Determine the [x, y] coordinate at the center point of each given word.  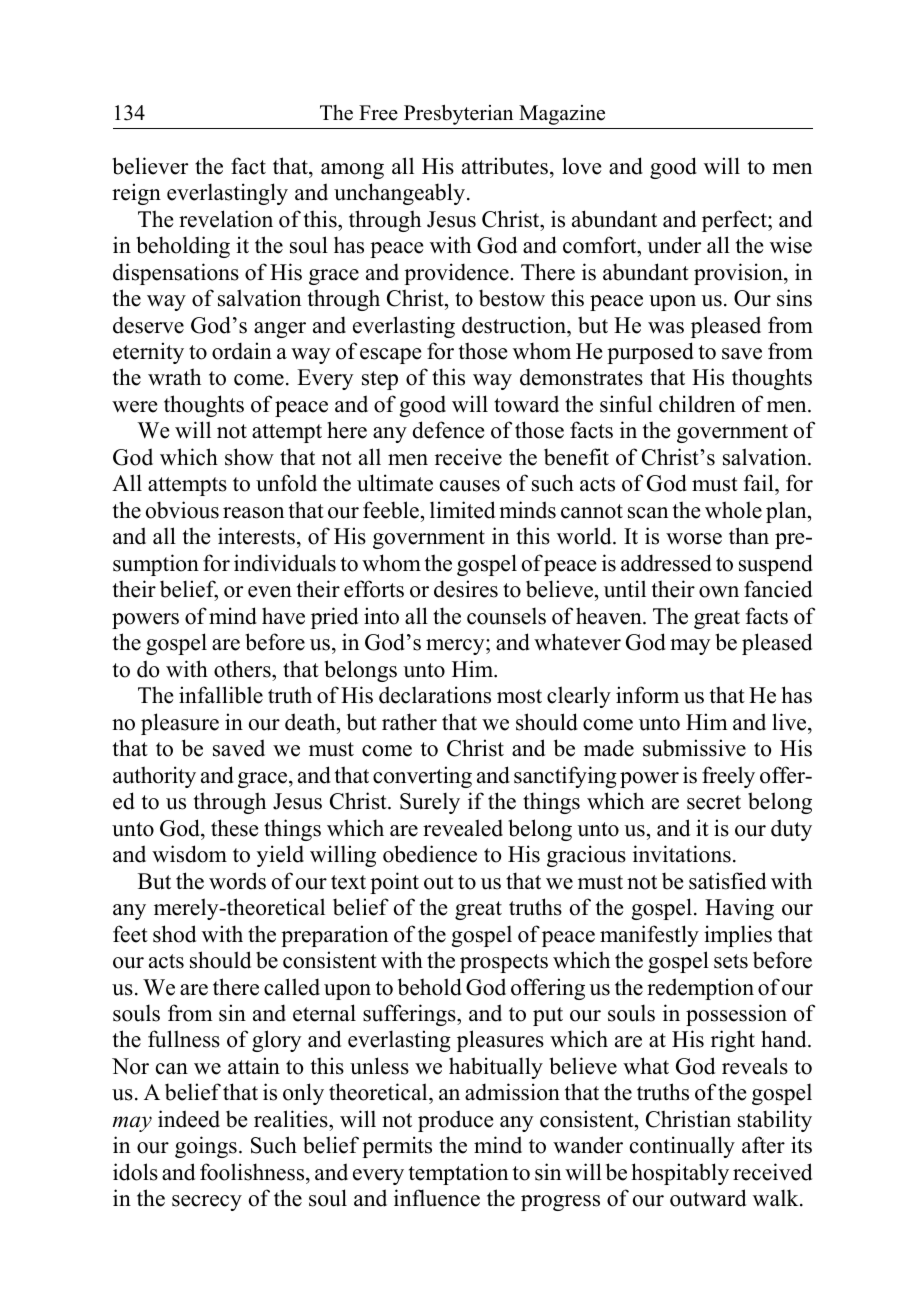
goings [206, 1147]
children [697, 404]
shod [174, 934]
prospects [504, 963]
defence [448, 430]
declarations [435, 695]
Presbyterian [458, 114]
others [243, 669]
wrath [174, 377]
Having [739, 909]
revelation [226, 219]
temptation [458, 1174]
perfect [735, 221]
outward [708, 1198]
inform [647, 695]
